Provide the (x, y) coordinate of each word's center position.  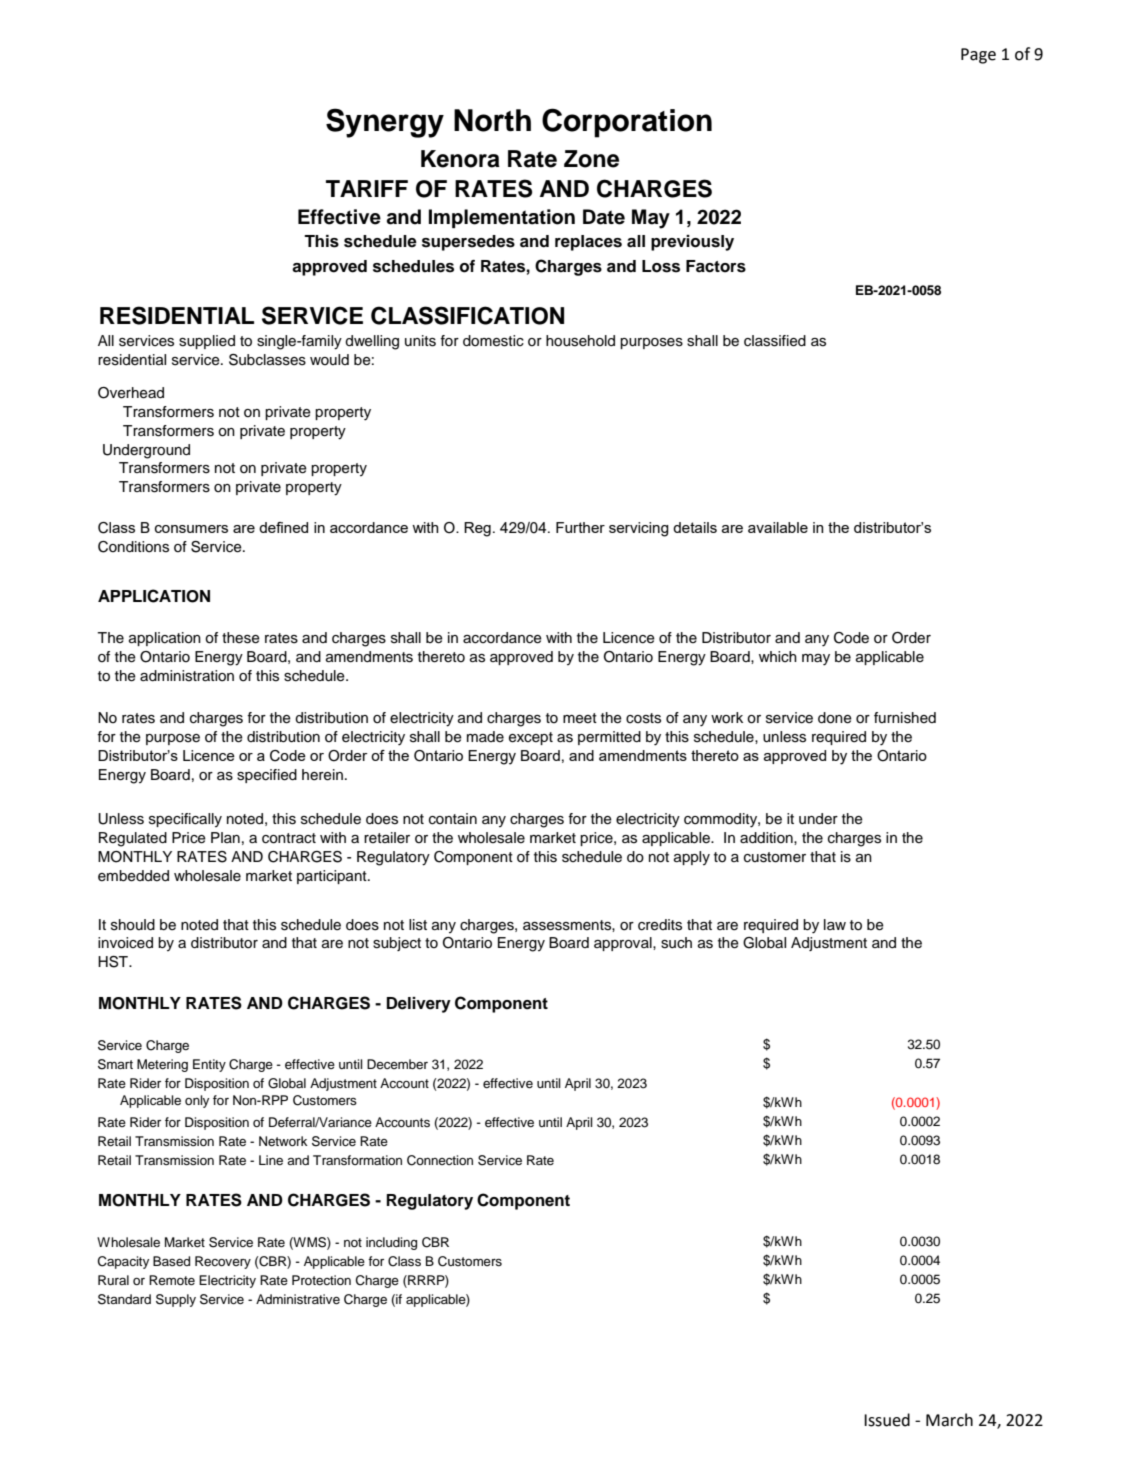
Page (978, 56)
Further (580, 527)
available (778, 527)
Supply (176, 1300)
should (133, 925)
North (492, 120)
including (391, 1243)
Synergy (385, 123)
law (835, 924)
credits (660, 925)
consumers (191, 529)
